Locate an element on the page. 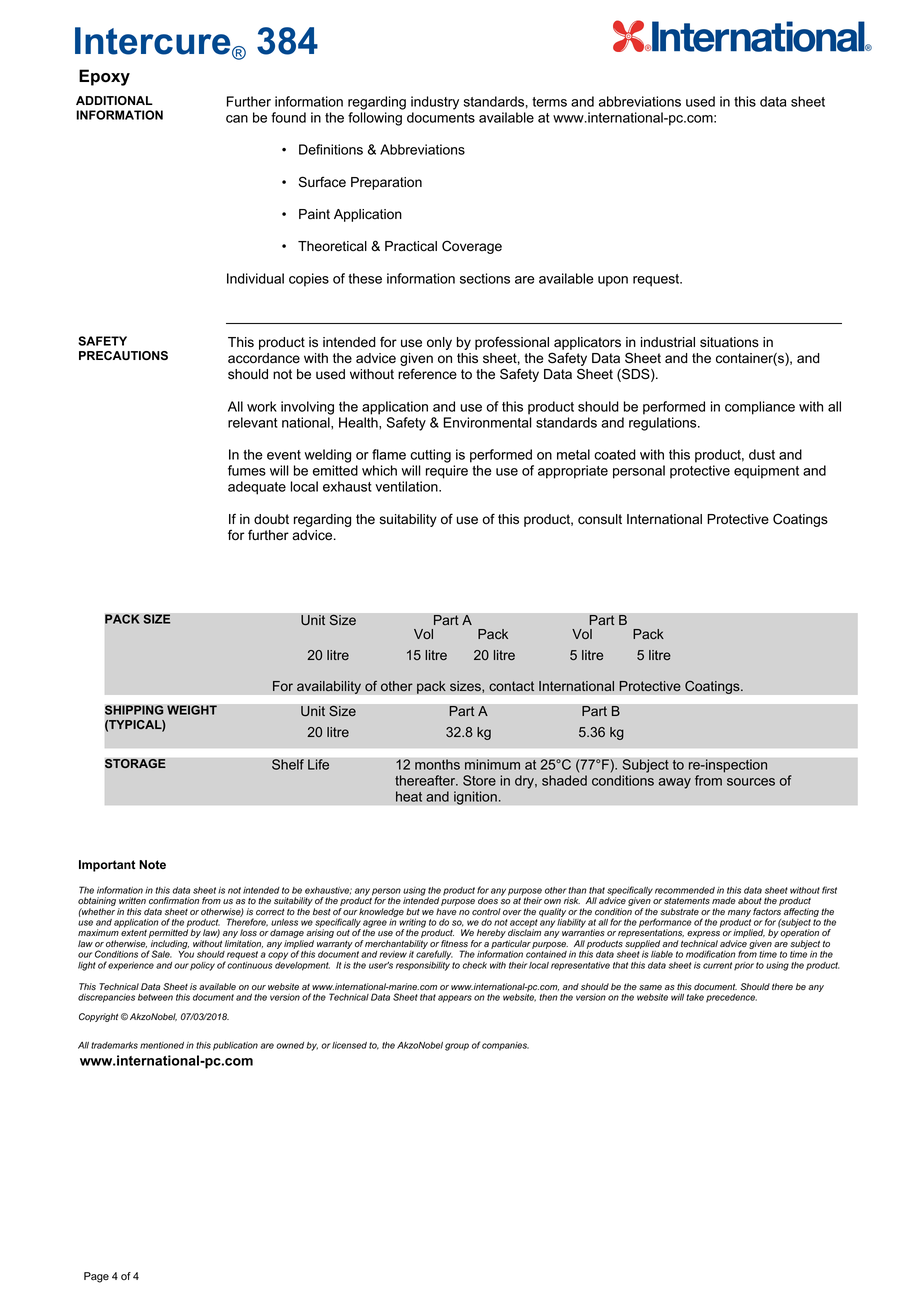  following is located at coordinates (375, 119).
